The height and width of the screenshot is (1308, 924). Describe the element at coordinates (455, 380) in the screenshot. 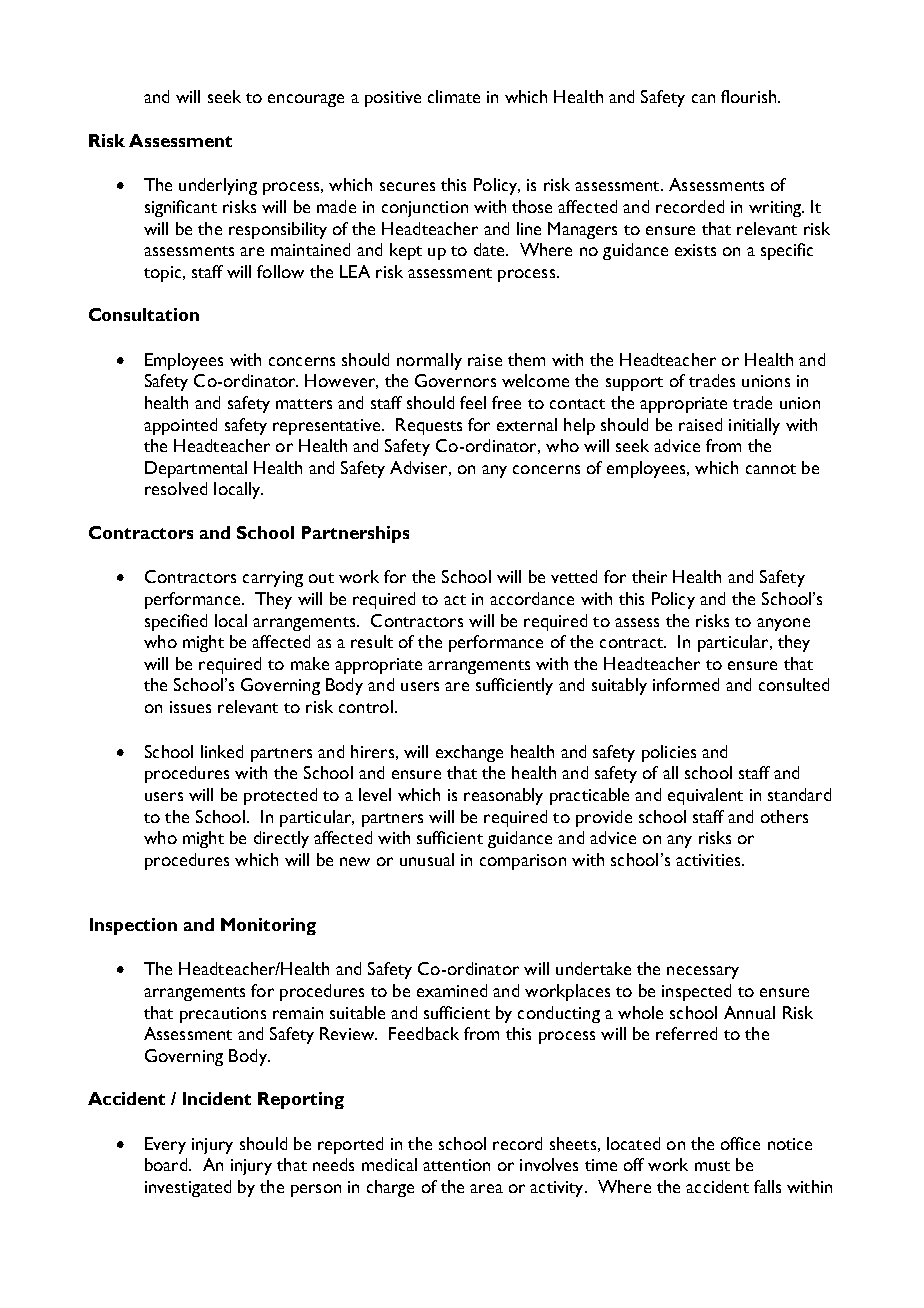

I see `Governors` at that location.
